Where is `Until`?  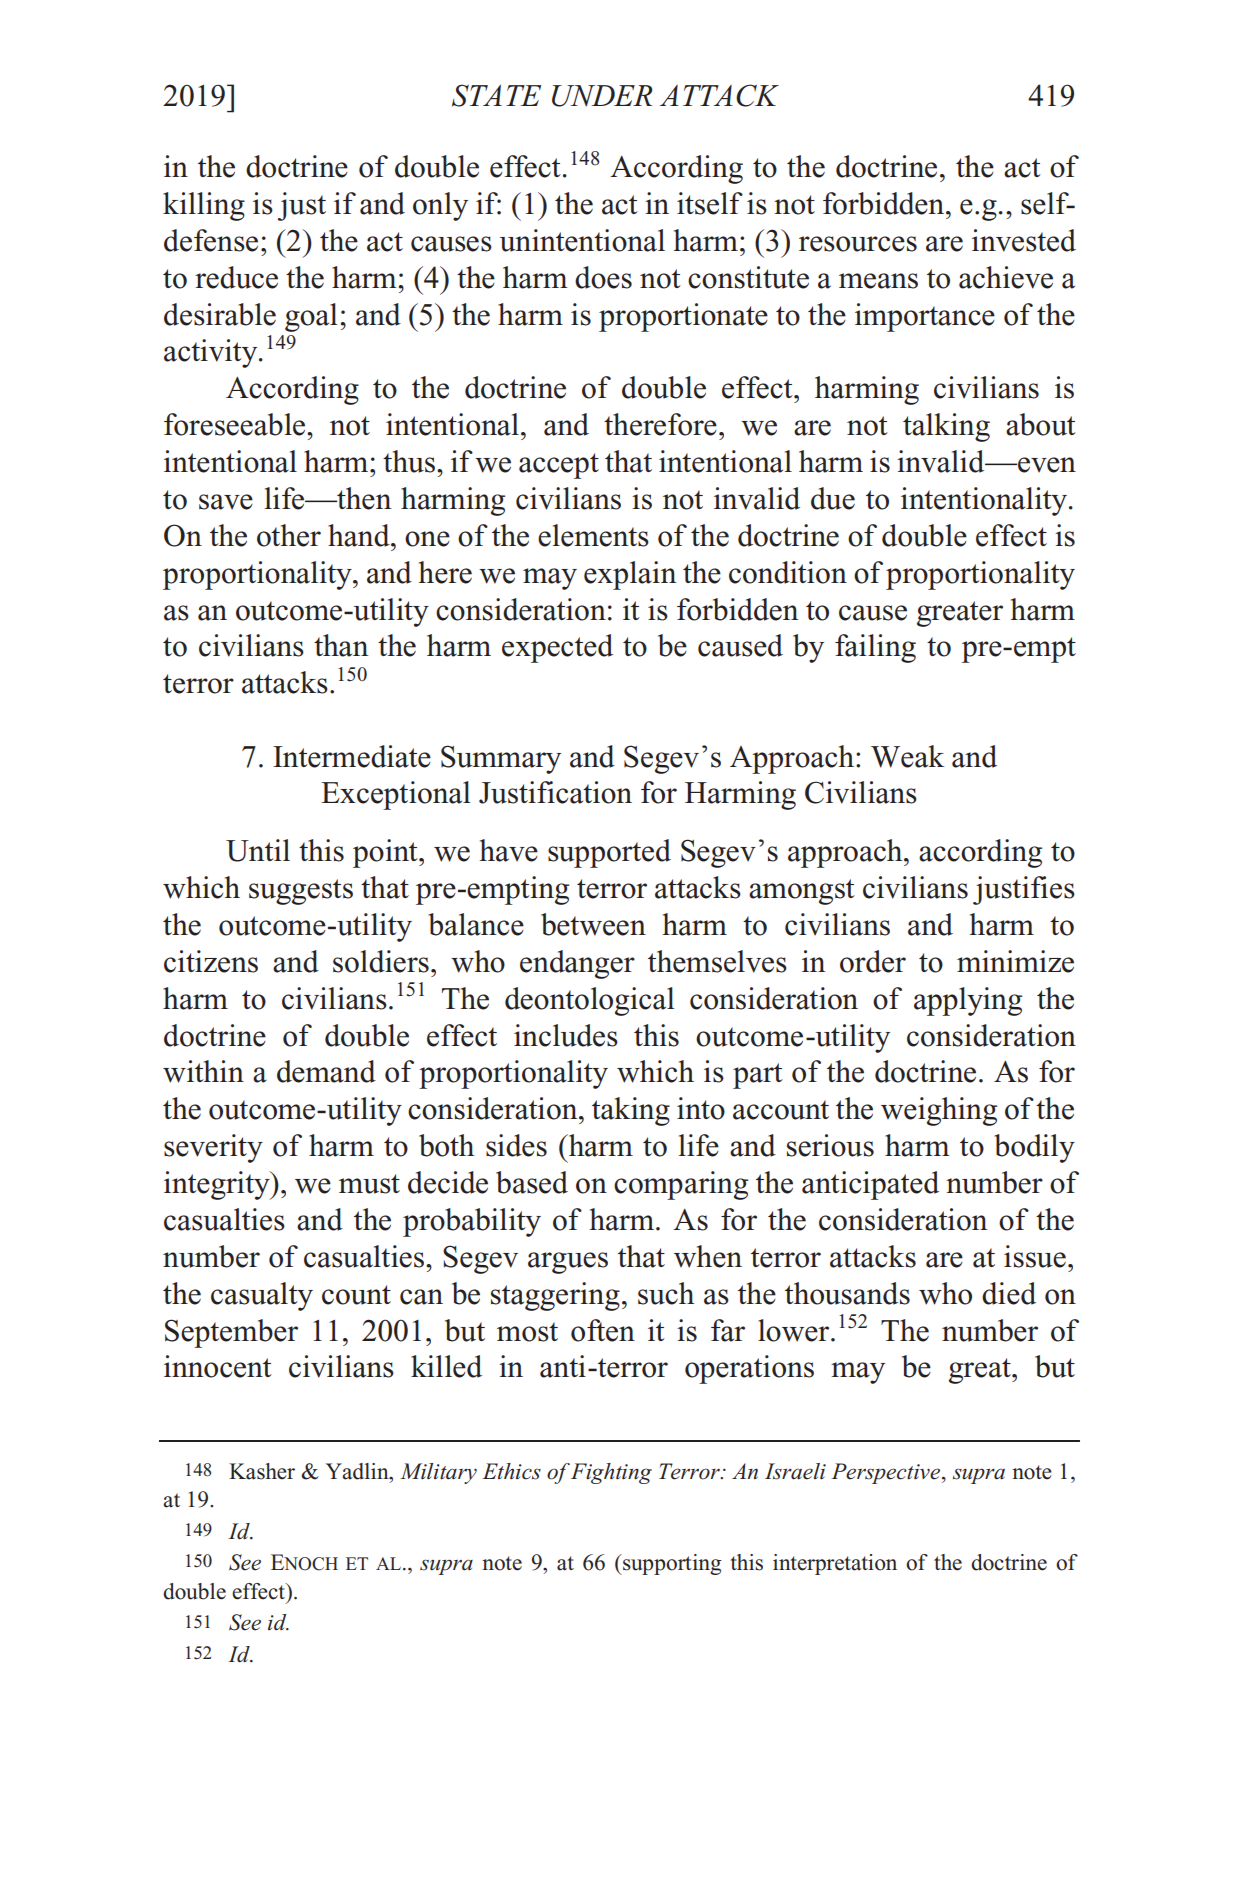
Until is located at coordinates (258, 850).
